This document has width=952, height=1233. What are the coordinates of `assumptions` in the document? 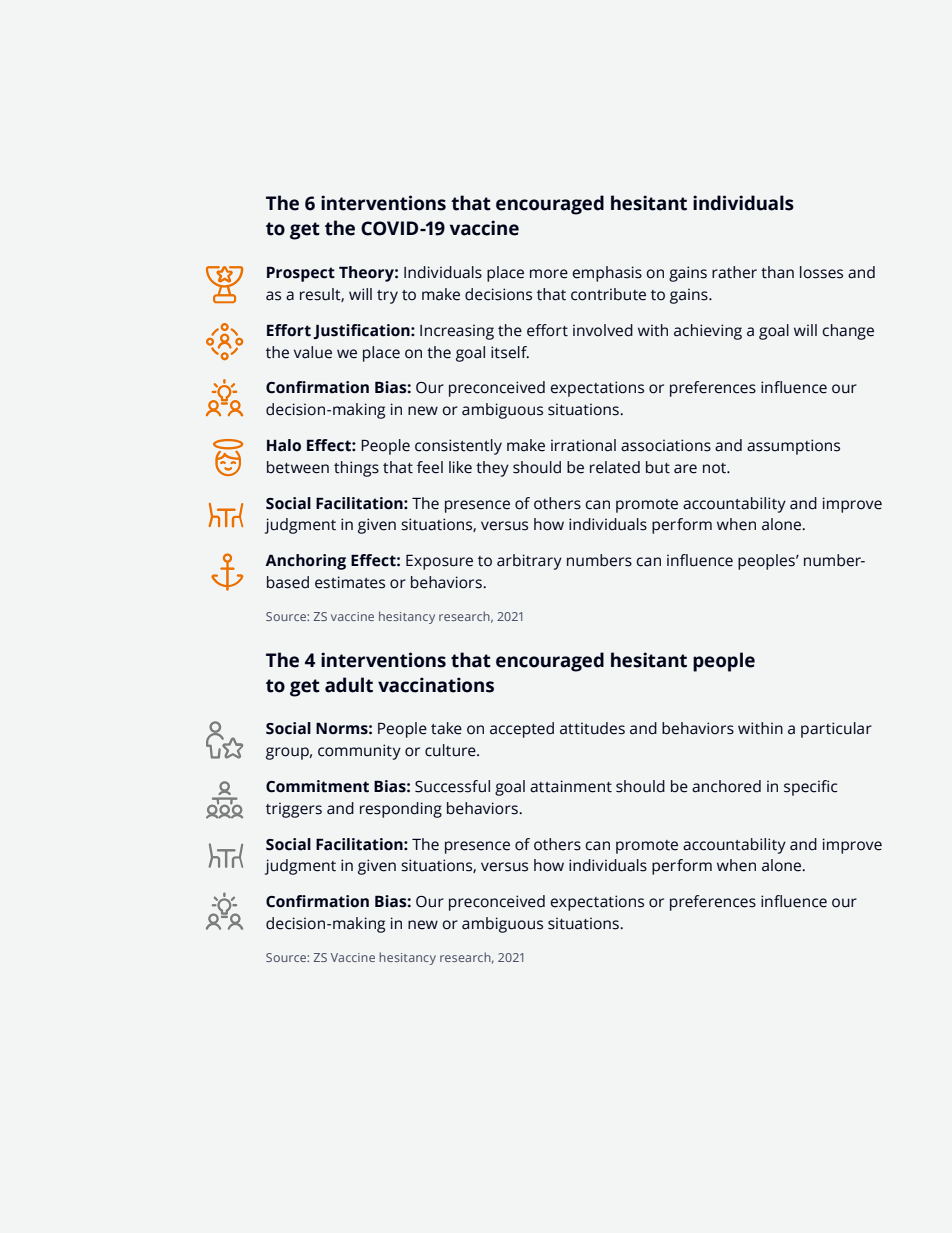 It's located at (793, 447).
